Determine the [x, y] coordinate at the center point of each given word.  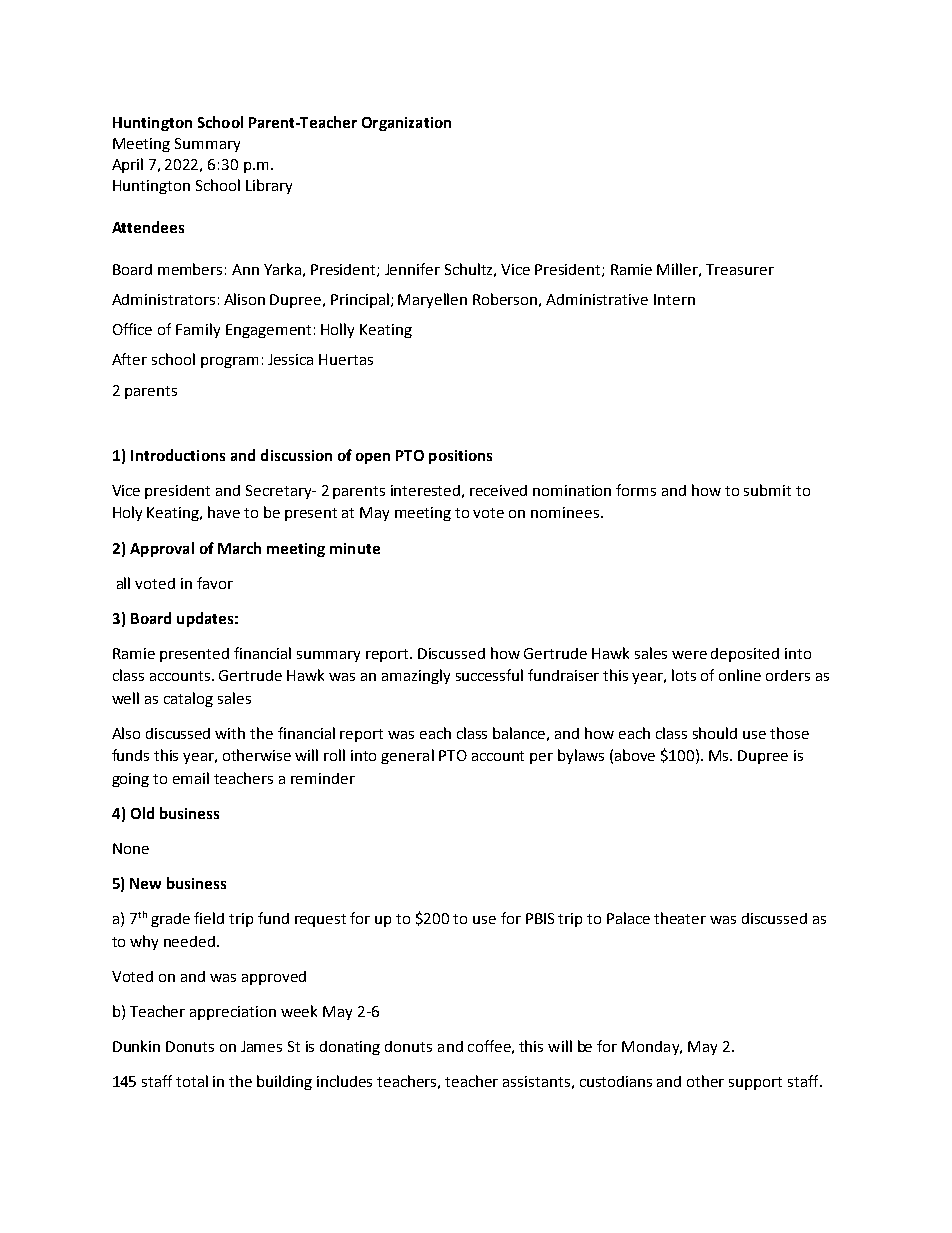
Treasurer [740, 269]
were [689, 655]
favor [215, 583]
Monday [652, 1048]
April [127, 165]
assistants [536, 1081]
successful [489, 675]
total [192, 1081]
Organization [406, 124]
